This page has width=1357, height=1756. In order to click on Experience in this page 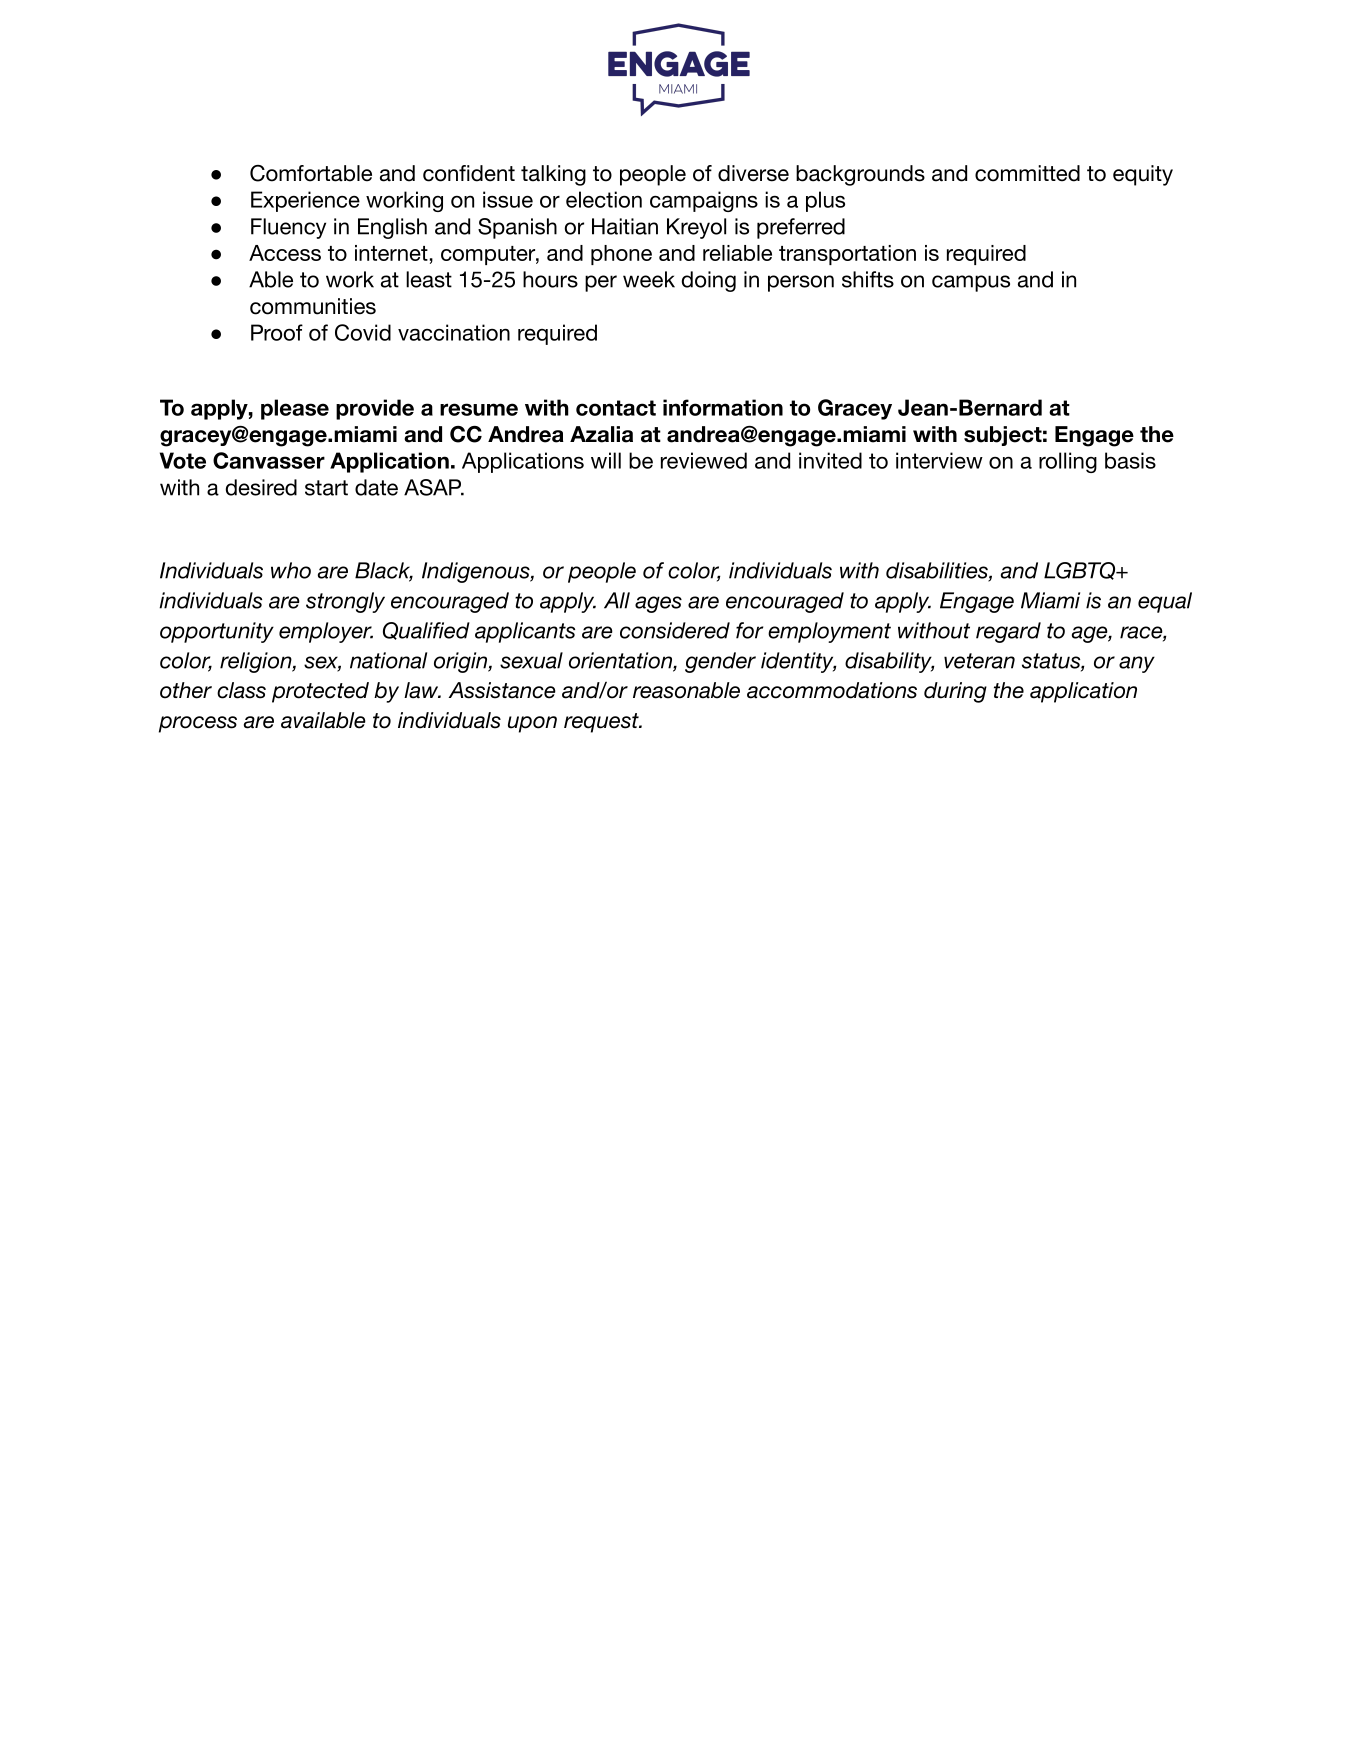, I will do `click(305, 201)`.
